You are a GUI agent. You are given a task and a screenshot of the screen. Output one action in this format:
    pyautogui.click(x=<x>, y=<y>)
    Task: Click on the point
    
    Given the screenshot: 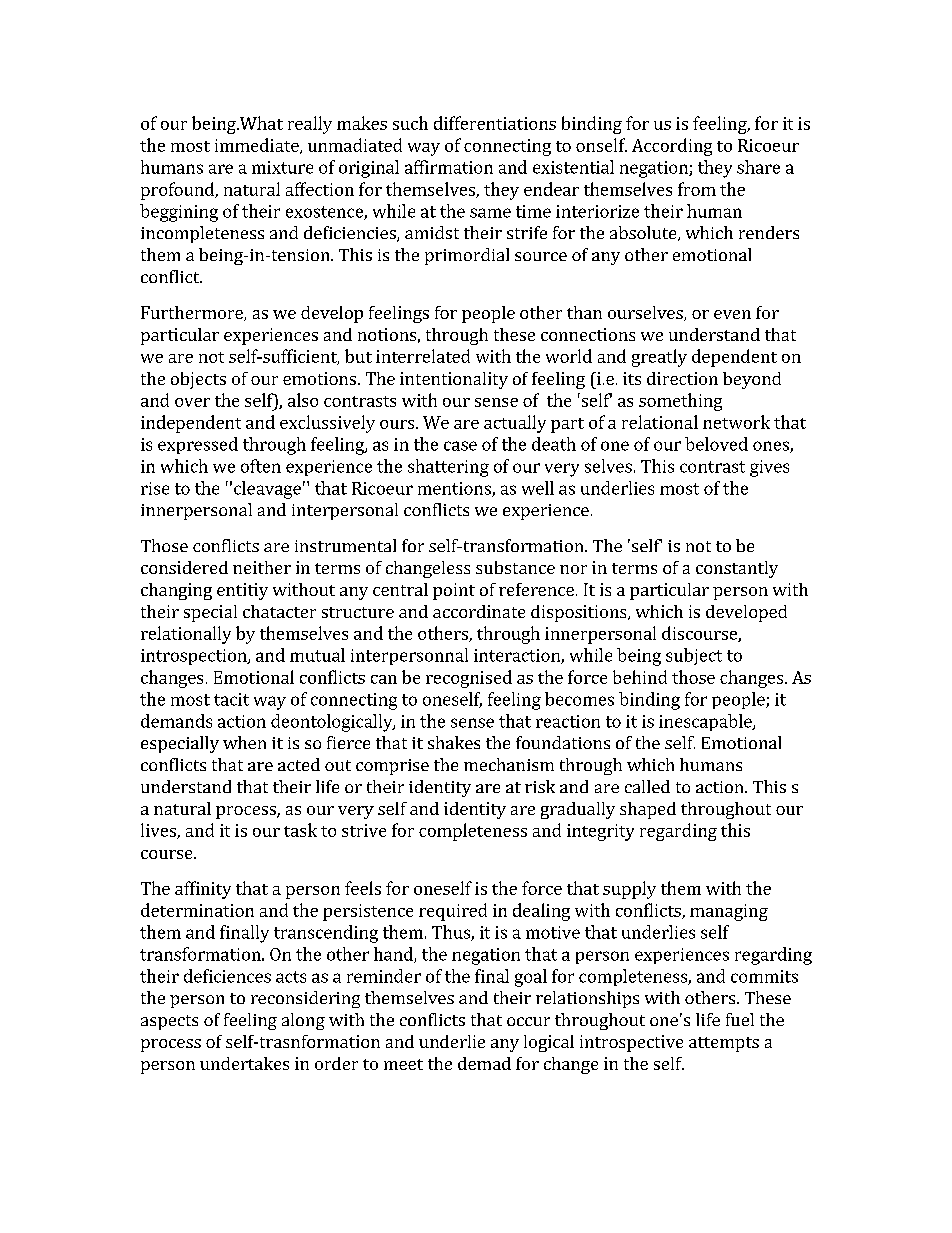 What is the action you would take?
    pyautogui.click(x=454, y=591)
